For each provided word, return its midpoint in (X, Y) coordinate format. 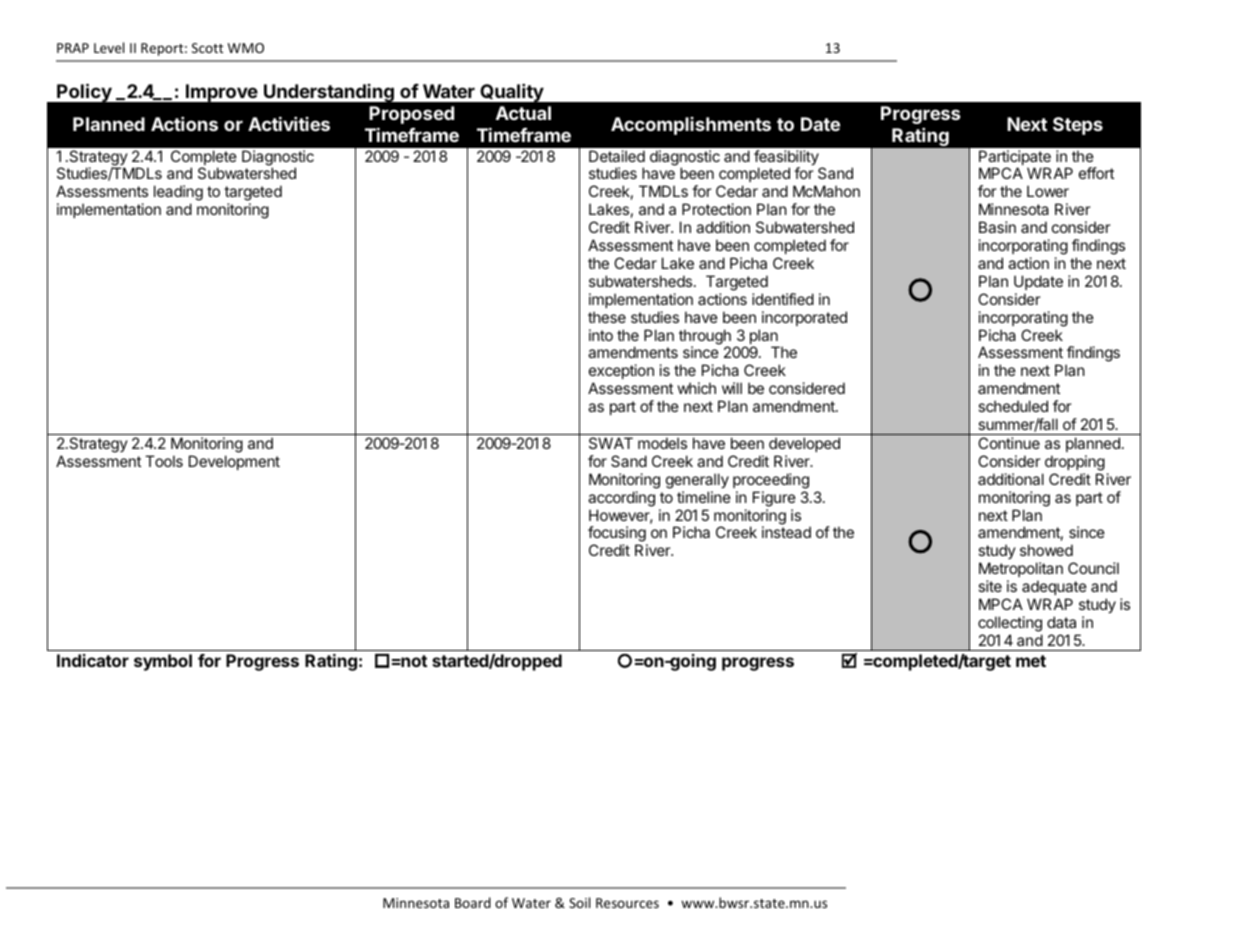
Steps (1078, 126)
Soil (579, 902)
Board (473, 902)
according (621, 499)
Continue (1009, 443)
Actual (523, 113)
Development (234, 462)
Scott (207, 48)
